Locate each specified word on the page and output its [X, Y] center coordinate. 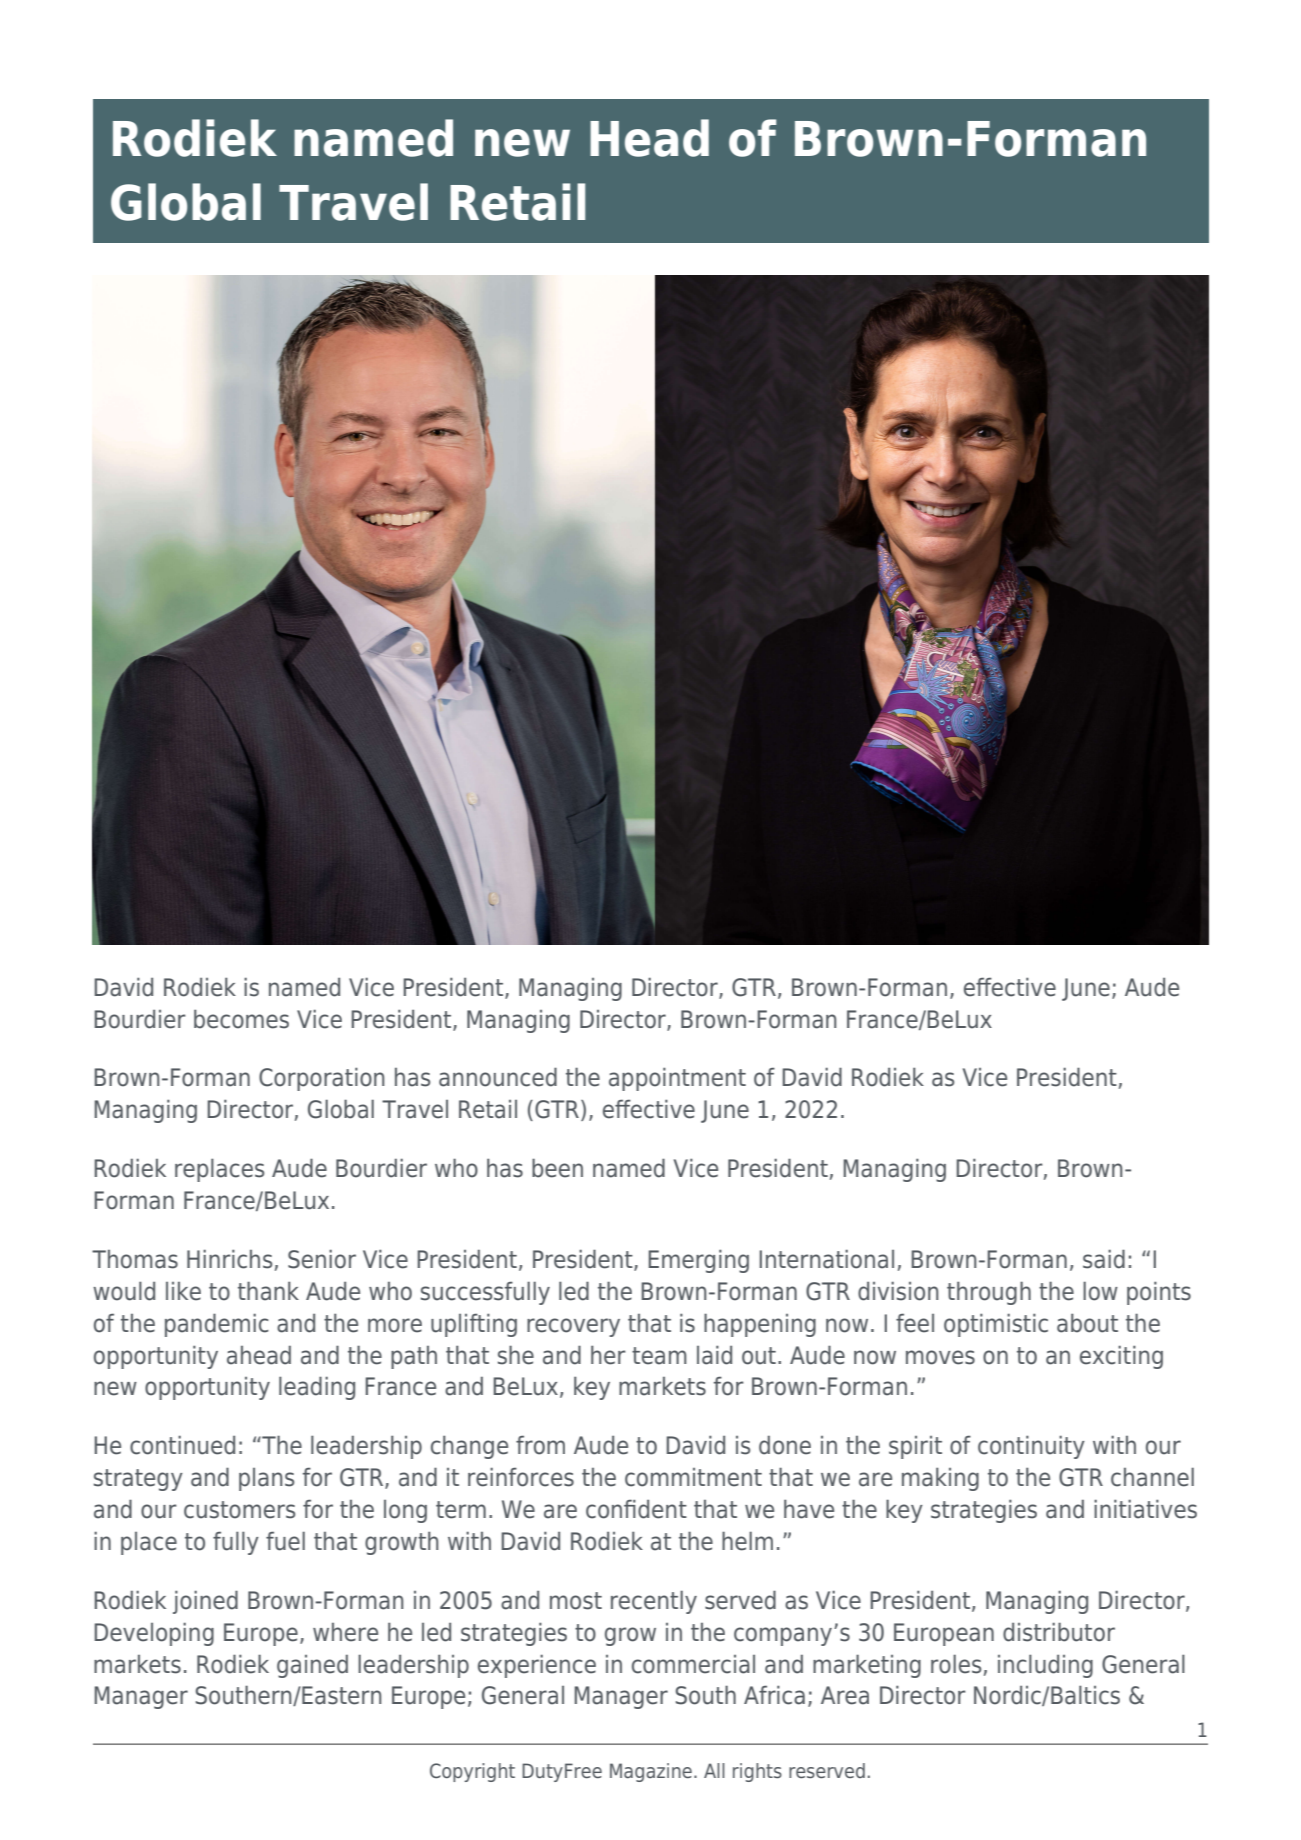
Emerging [698, 1261]
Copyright [472, 1772]
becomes [241, 1019]
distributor [1059, 1632]
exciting [1121, 1357]
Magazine [651, 1772]
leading [317, 1388]
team [659, 1356]
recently [654, 1602]
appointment [677, 1079]
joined [205, 1602]
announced [498, 1077]
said [1104, 1259]
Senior [322, 1259]
